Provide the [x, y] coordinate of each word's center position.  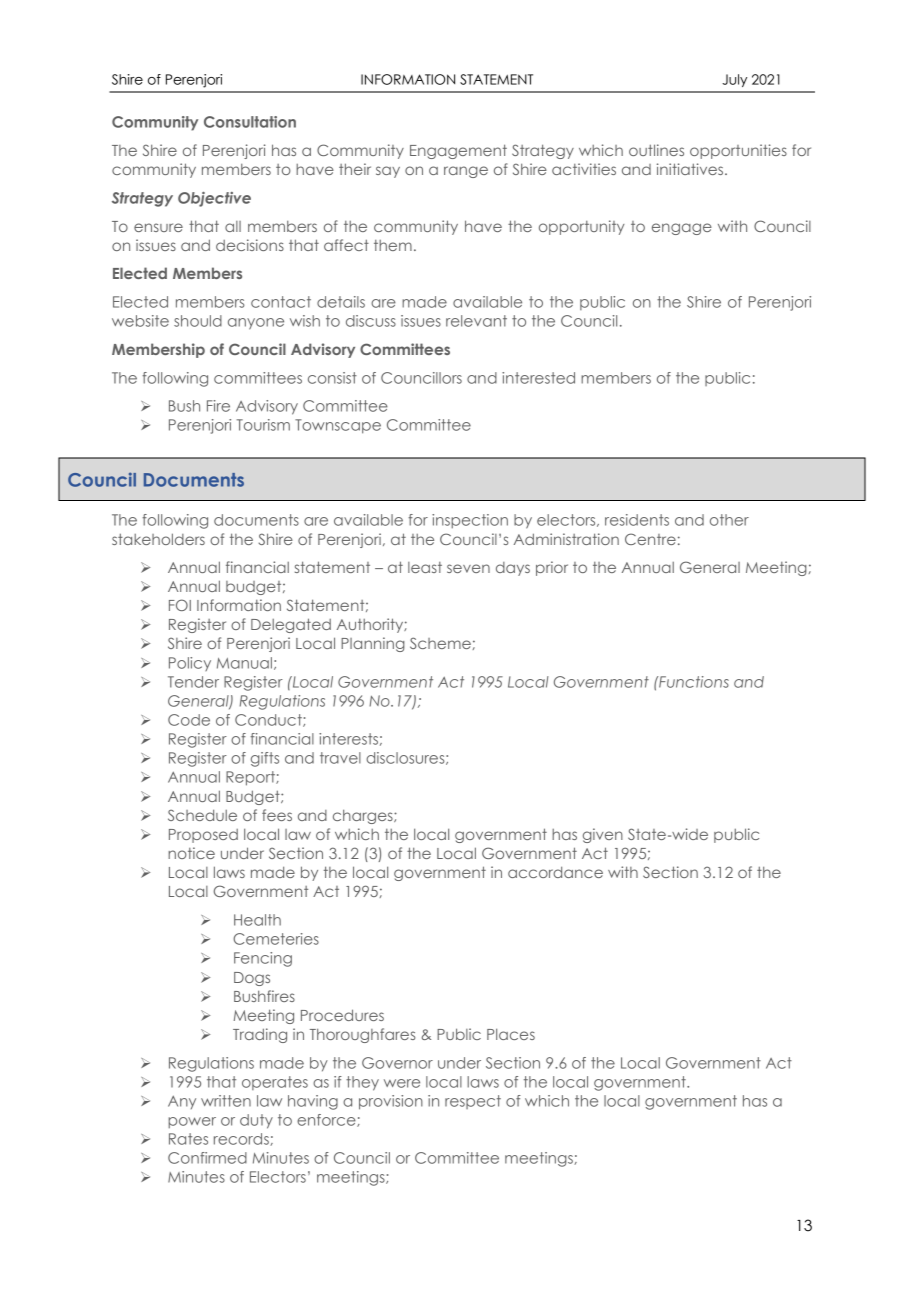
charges [364, 816]
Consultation [250, 122]
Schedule [202, 815]
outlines [656, 150]
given [603, 835]
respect [473, 1102]
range [466, 172]
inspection [470, 521]
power [192, 1123]
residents [637, 520]
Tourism [263, 425]
